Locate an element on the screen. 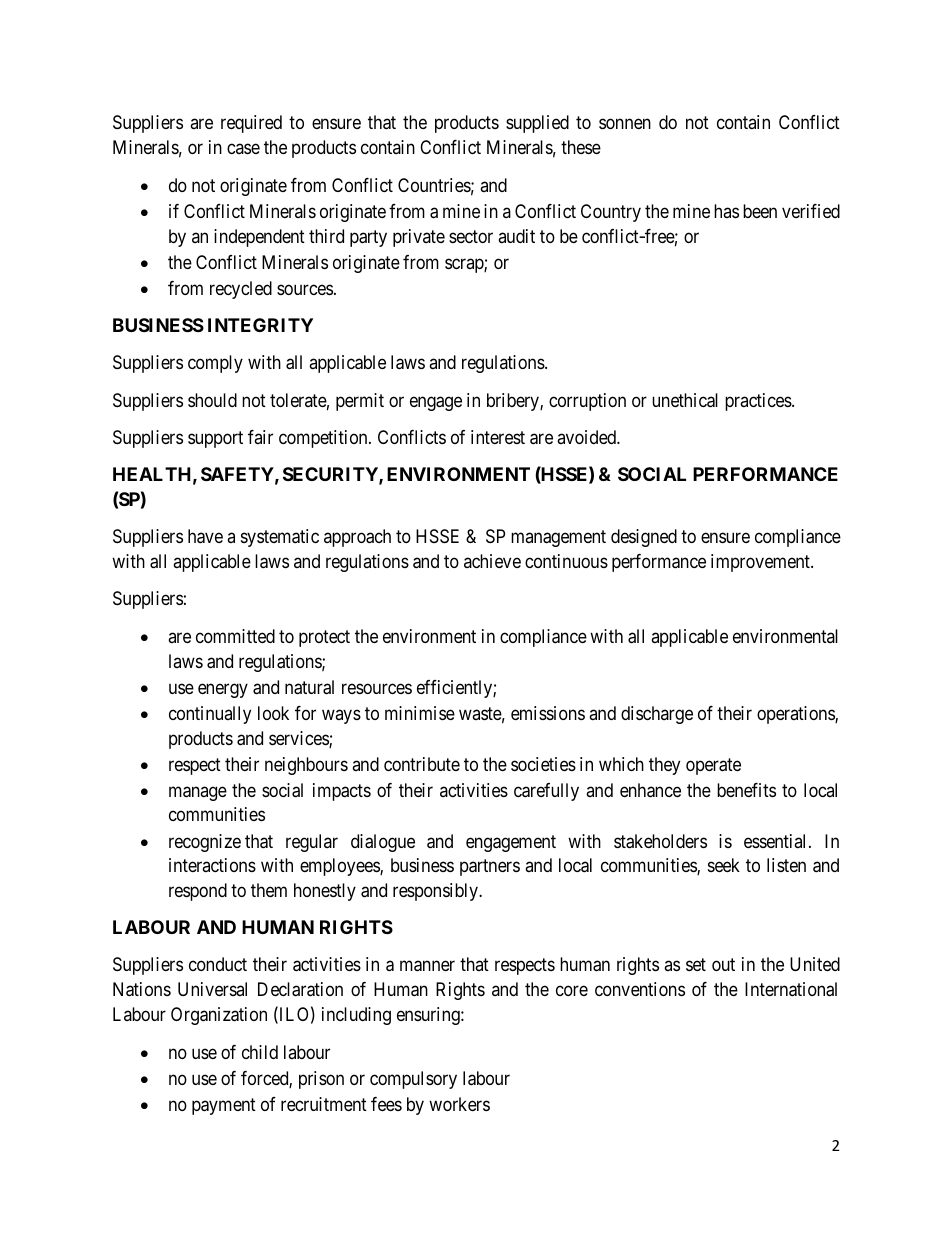 The width and height of the screenshot is (952, 1233). have is located at coordinates (205, 536).
